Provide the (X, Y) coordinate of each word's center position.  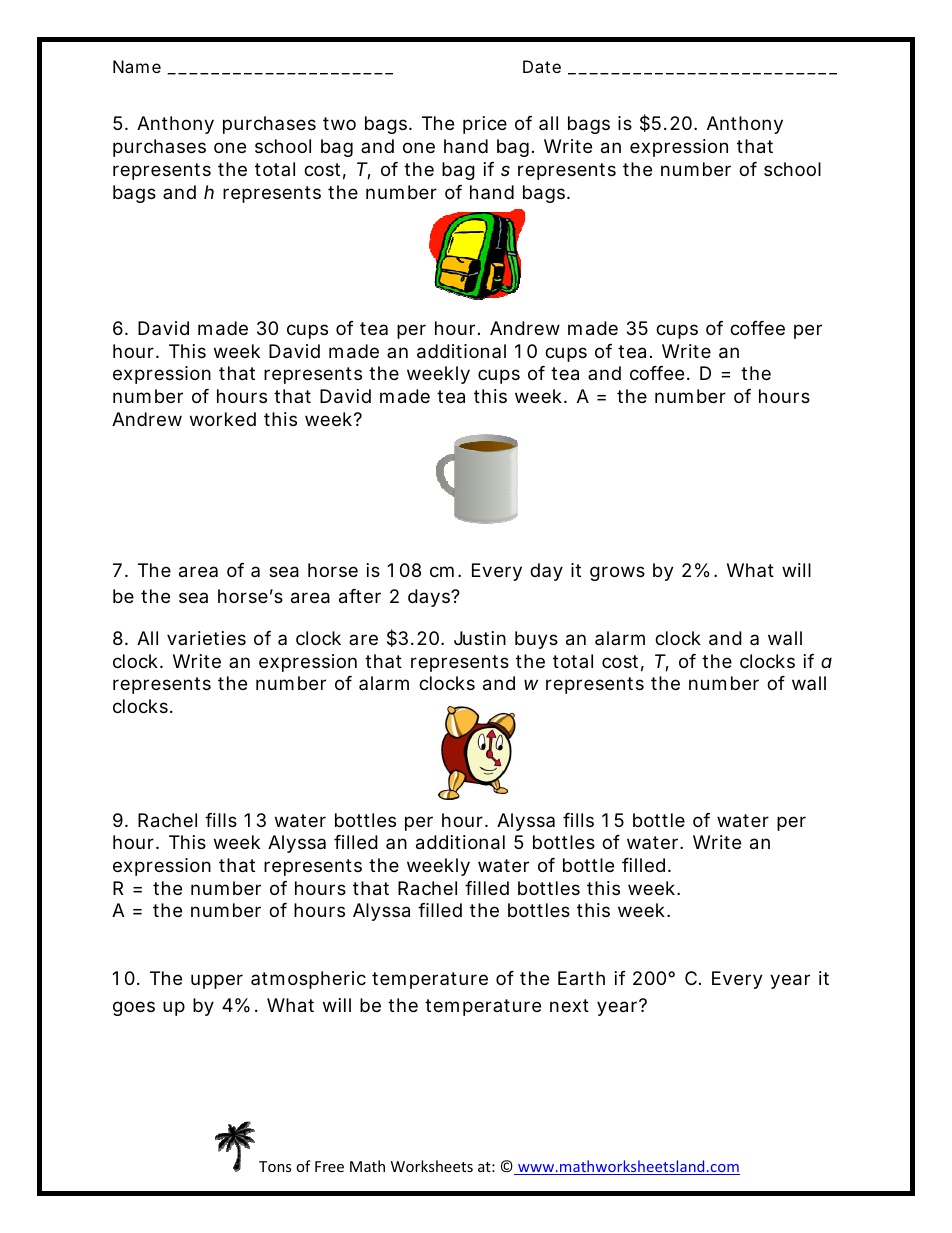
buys (536, 640)
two (339, 123)
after (360, 596)
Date (542, 66)
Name (137, 66)
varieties (206, 638)
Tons (275, 1166)
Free (329, 1166)
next (569, 1005)
